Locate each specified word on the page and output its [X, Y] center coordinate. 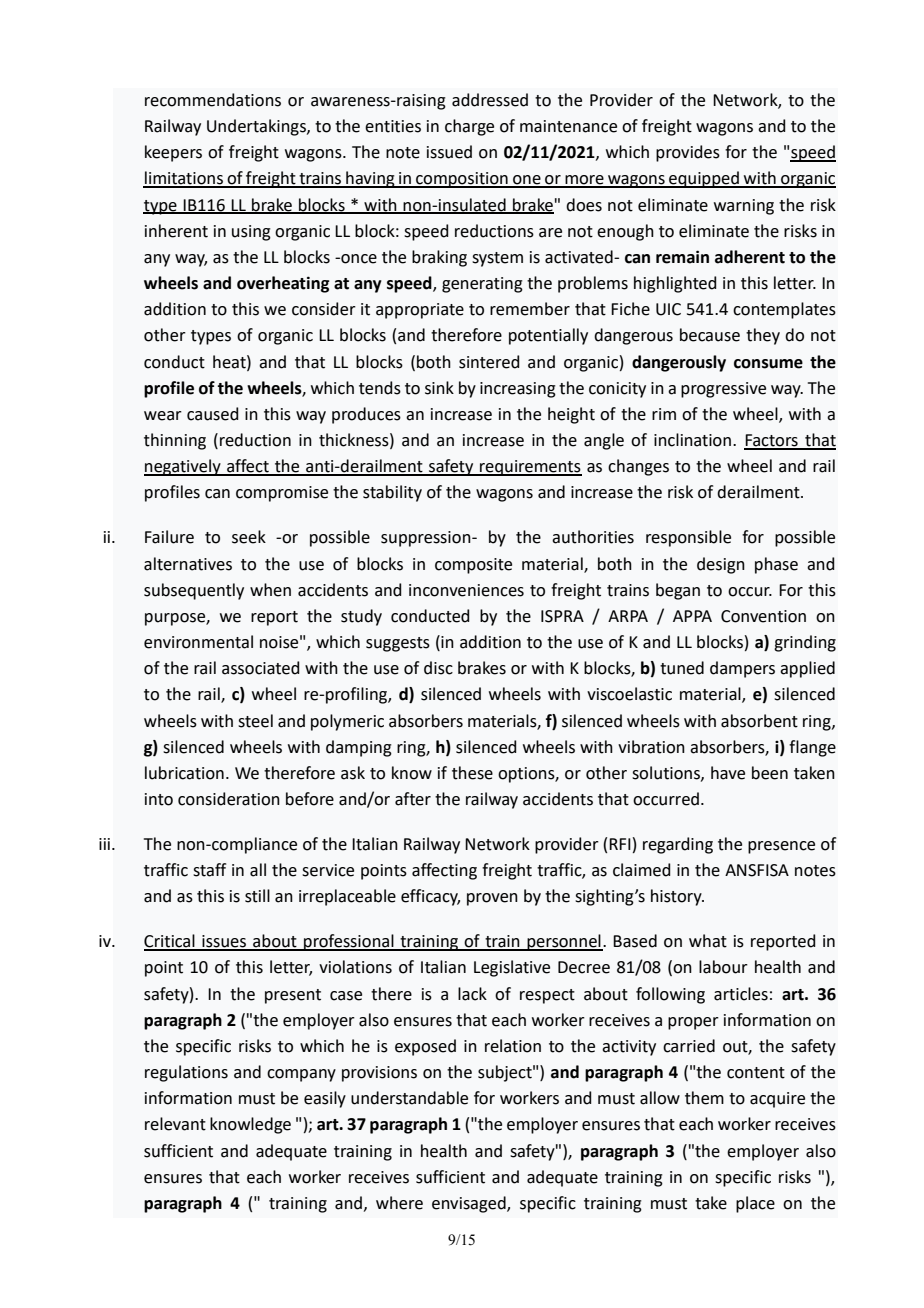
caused [213, 414]
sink [439, 388]
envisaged [470, 1204]
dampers [742, 669]
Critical [170, 942]
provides [688, 153]
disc [438, 668]
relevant [175, 1124]
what [708, 941]
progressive [723, 390]
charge [469, 127]
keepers [173, 153]
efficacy [430, 897]
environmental [198, 642]
